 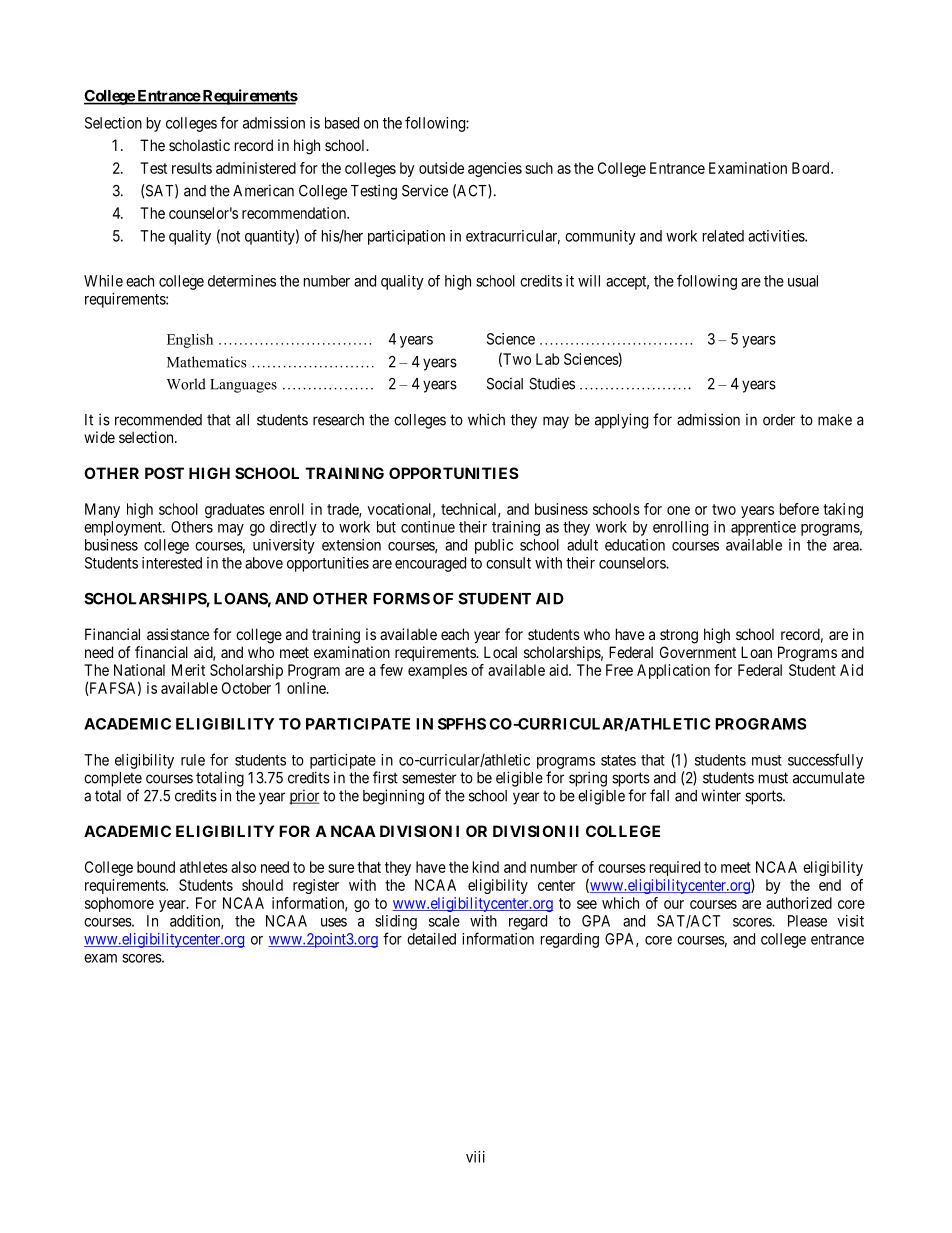 I want to click on viii, so click(x=475, y=1157).
